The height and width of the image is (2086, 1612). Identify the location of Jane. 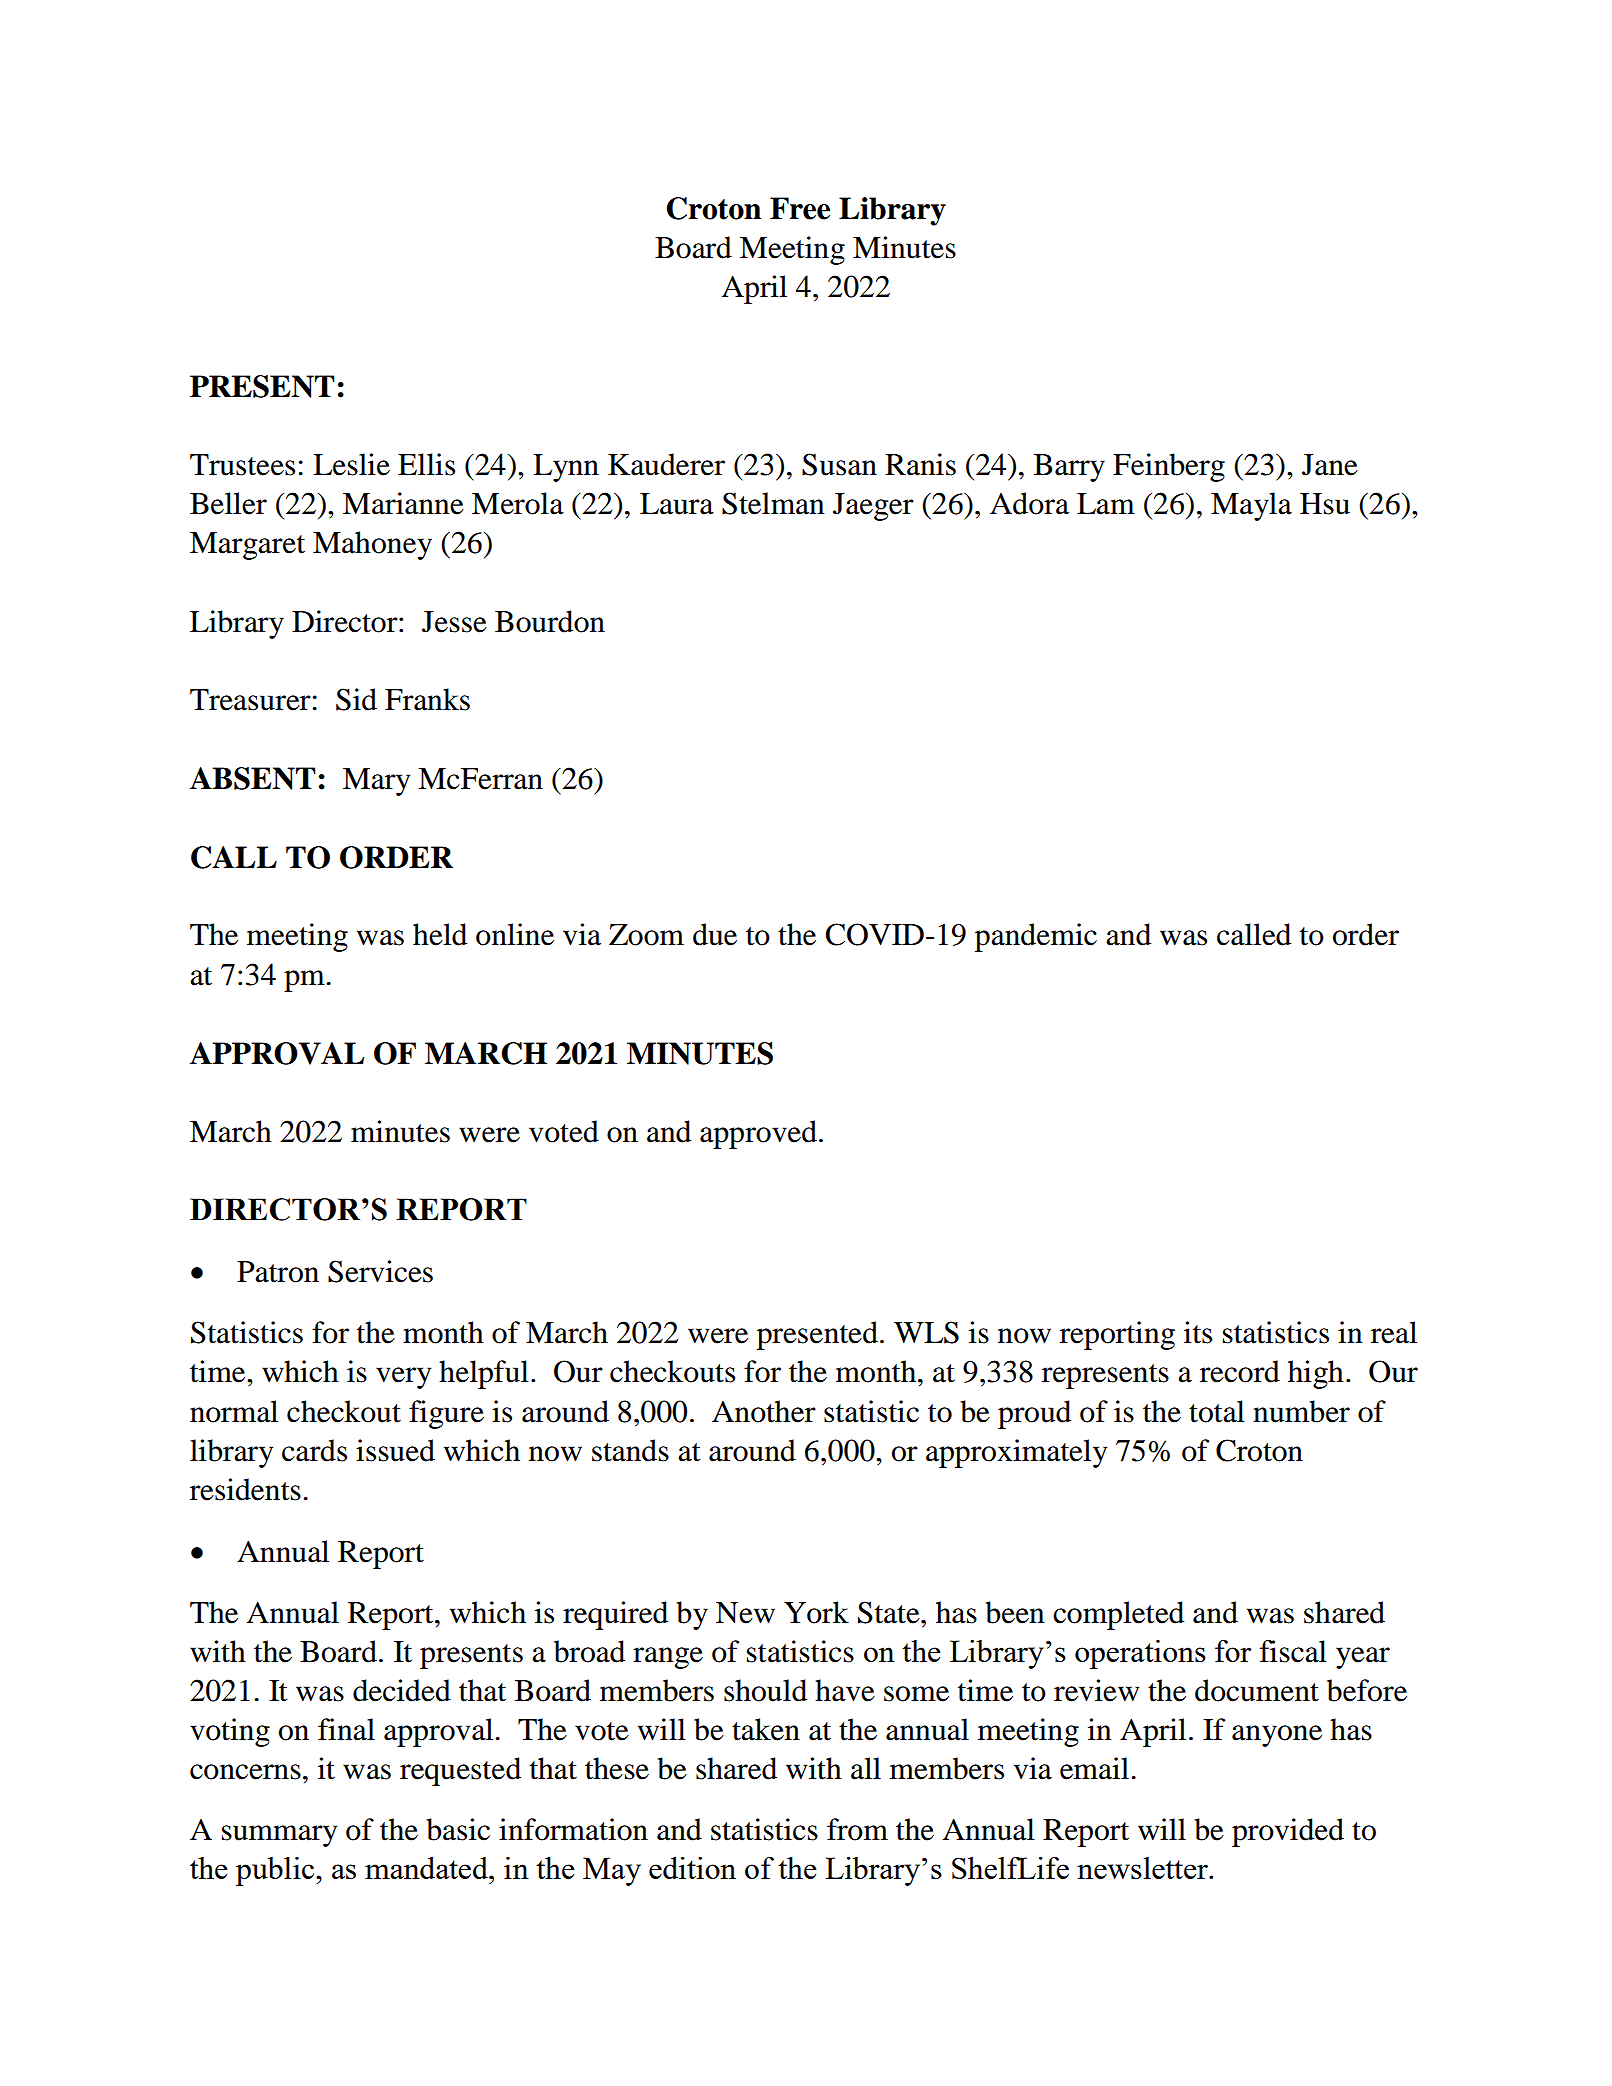
(1330, 465).
